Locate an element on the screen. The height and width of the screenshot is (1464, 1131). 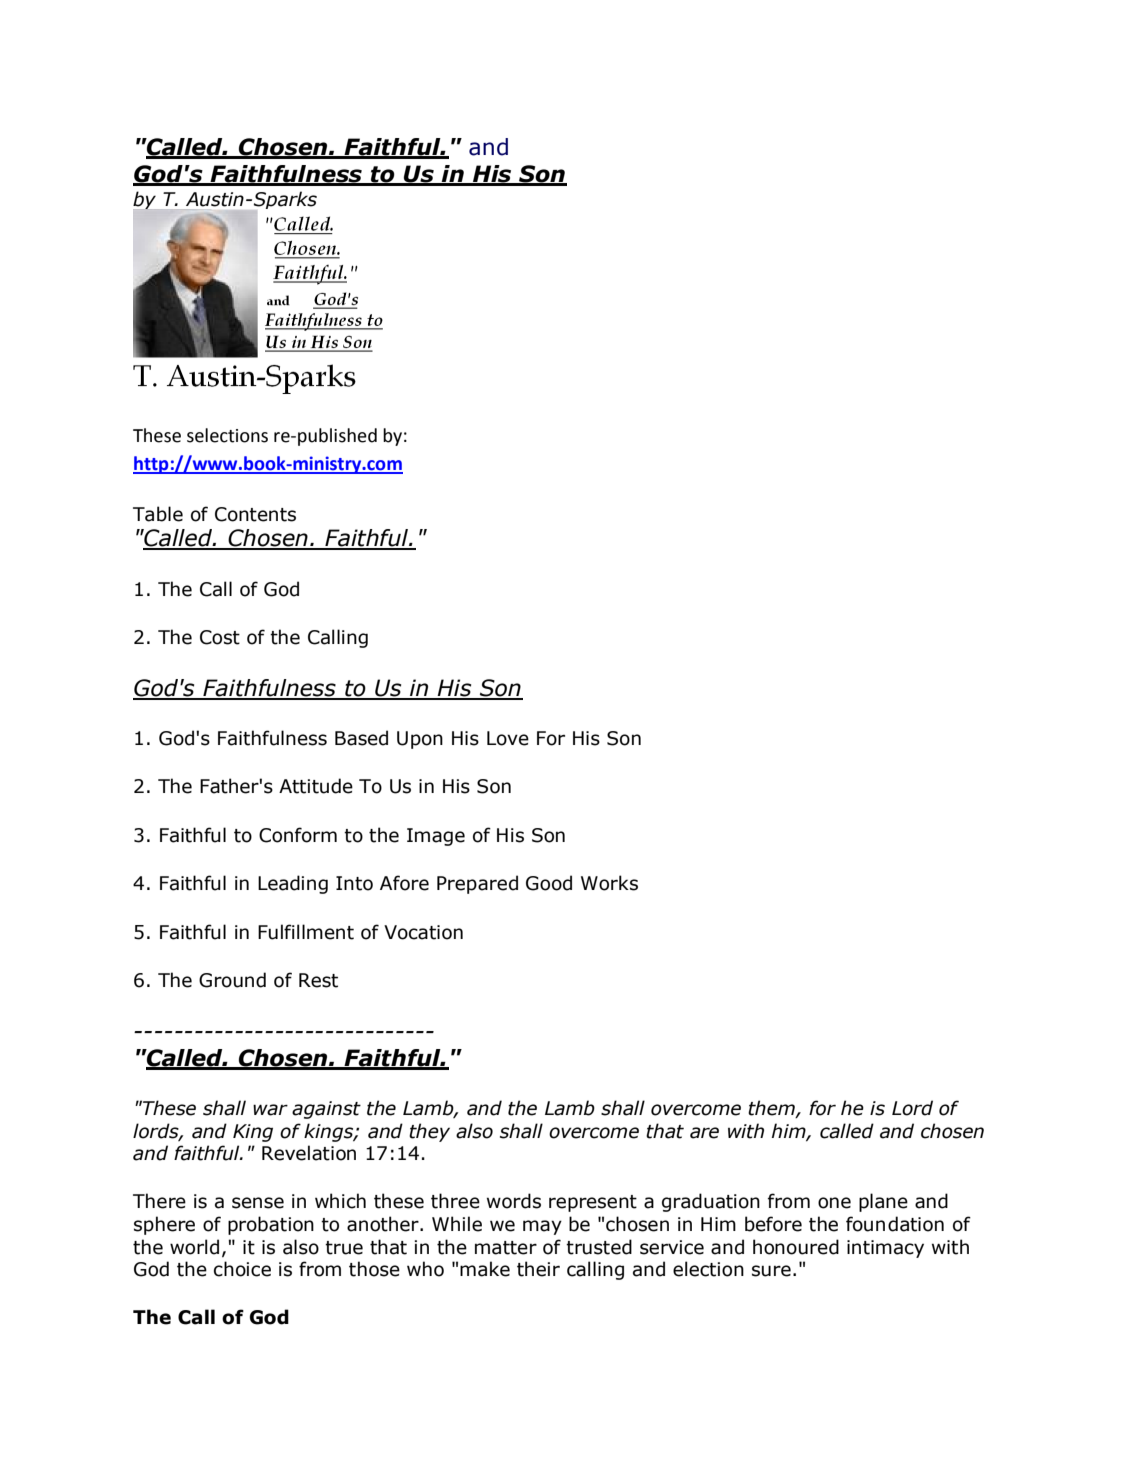
Works is located at coordinates (609, 883).
